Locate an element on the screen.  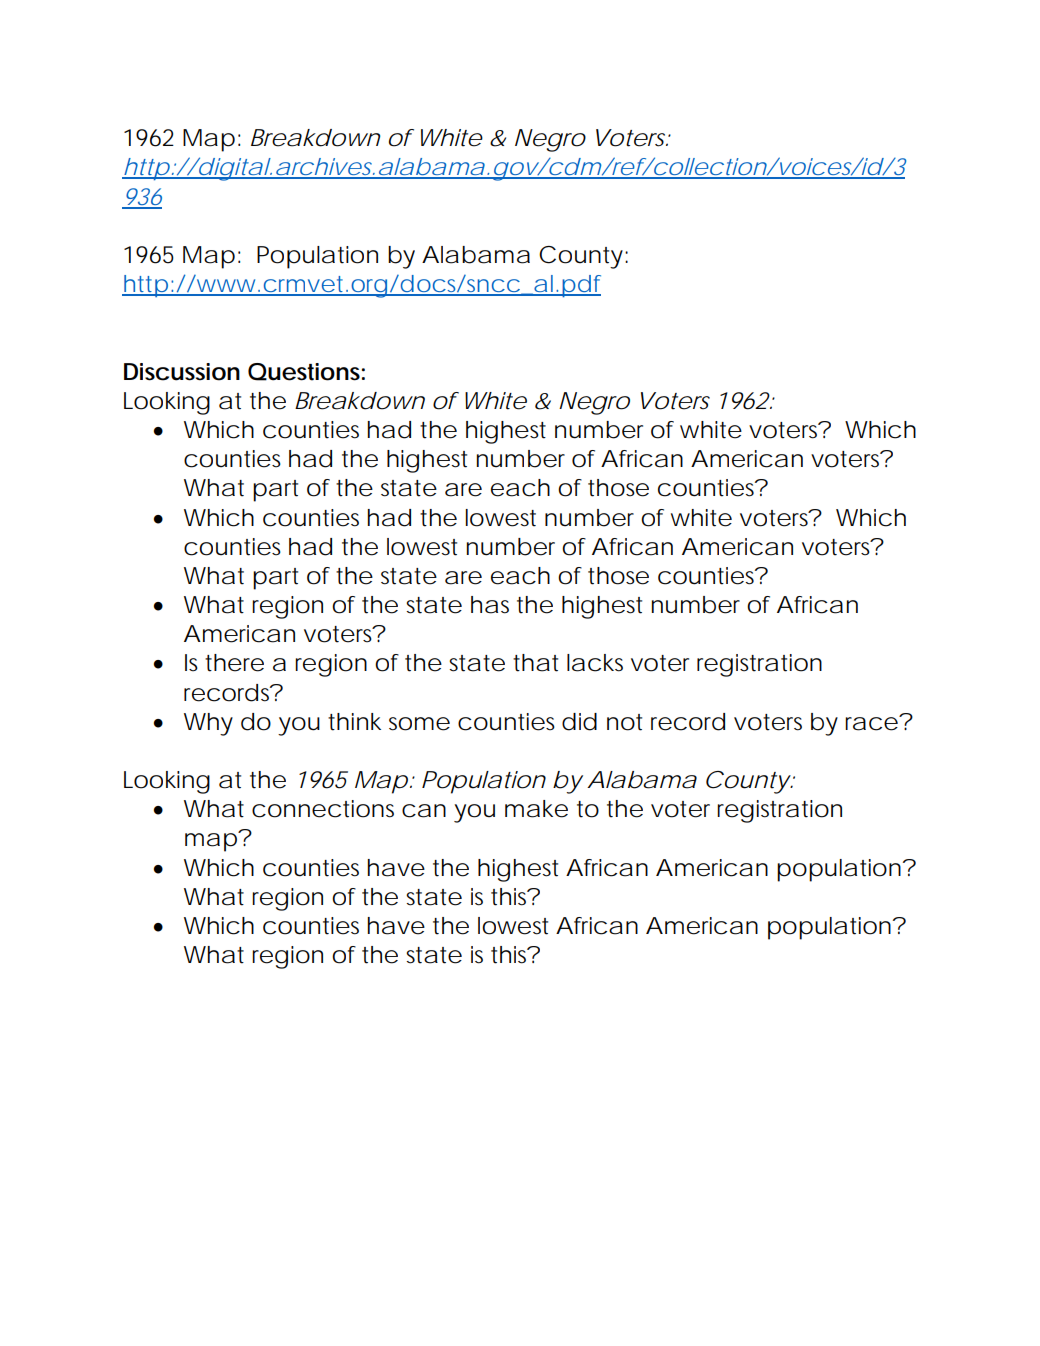
Discussion is located at coordinates (182, 372).
